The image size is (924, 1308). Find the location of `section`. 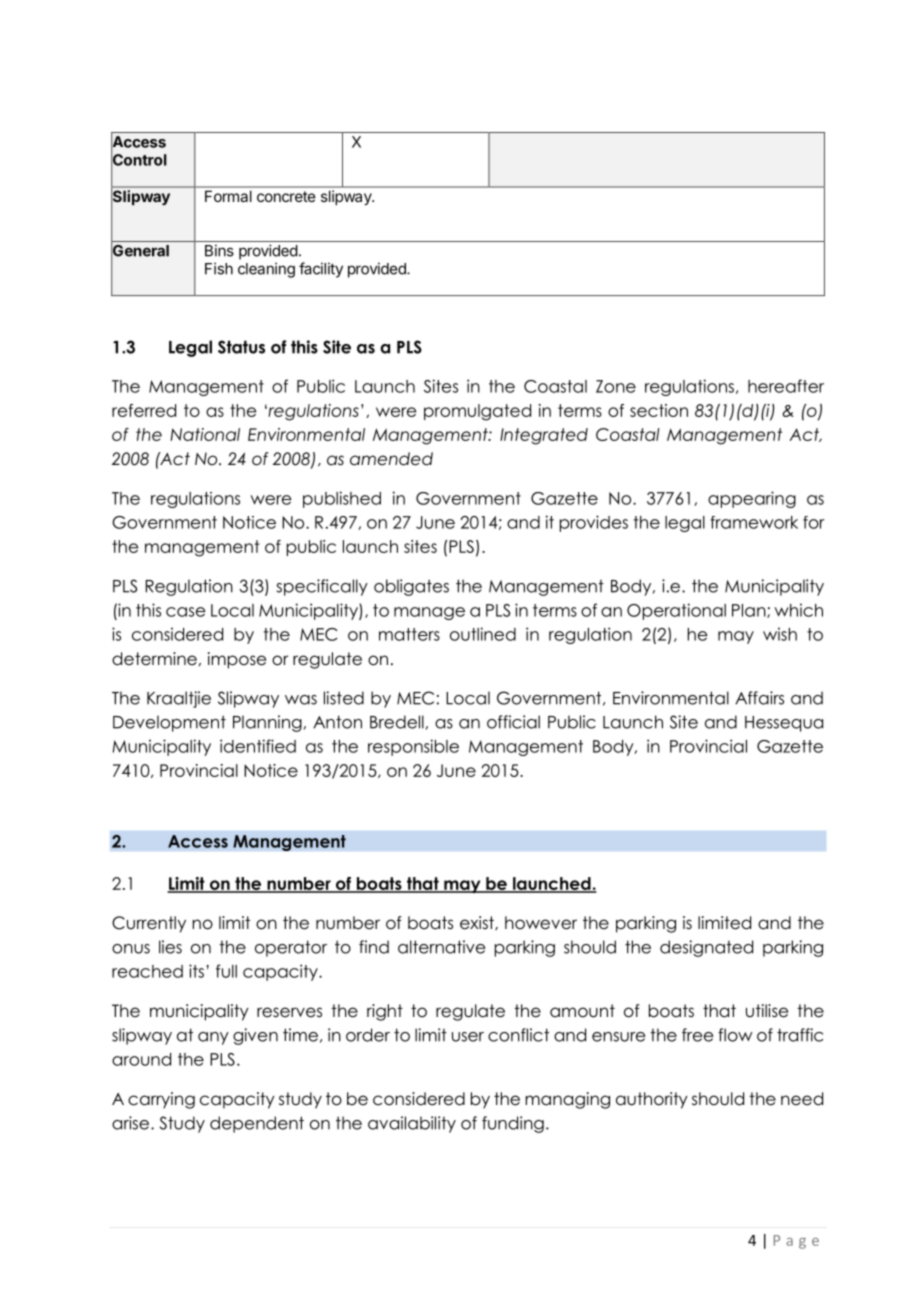

section is located at coordinates (659, 410).
